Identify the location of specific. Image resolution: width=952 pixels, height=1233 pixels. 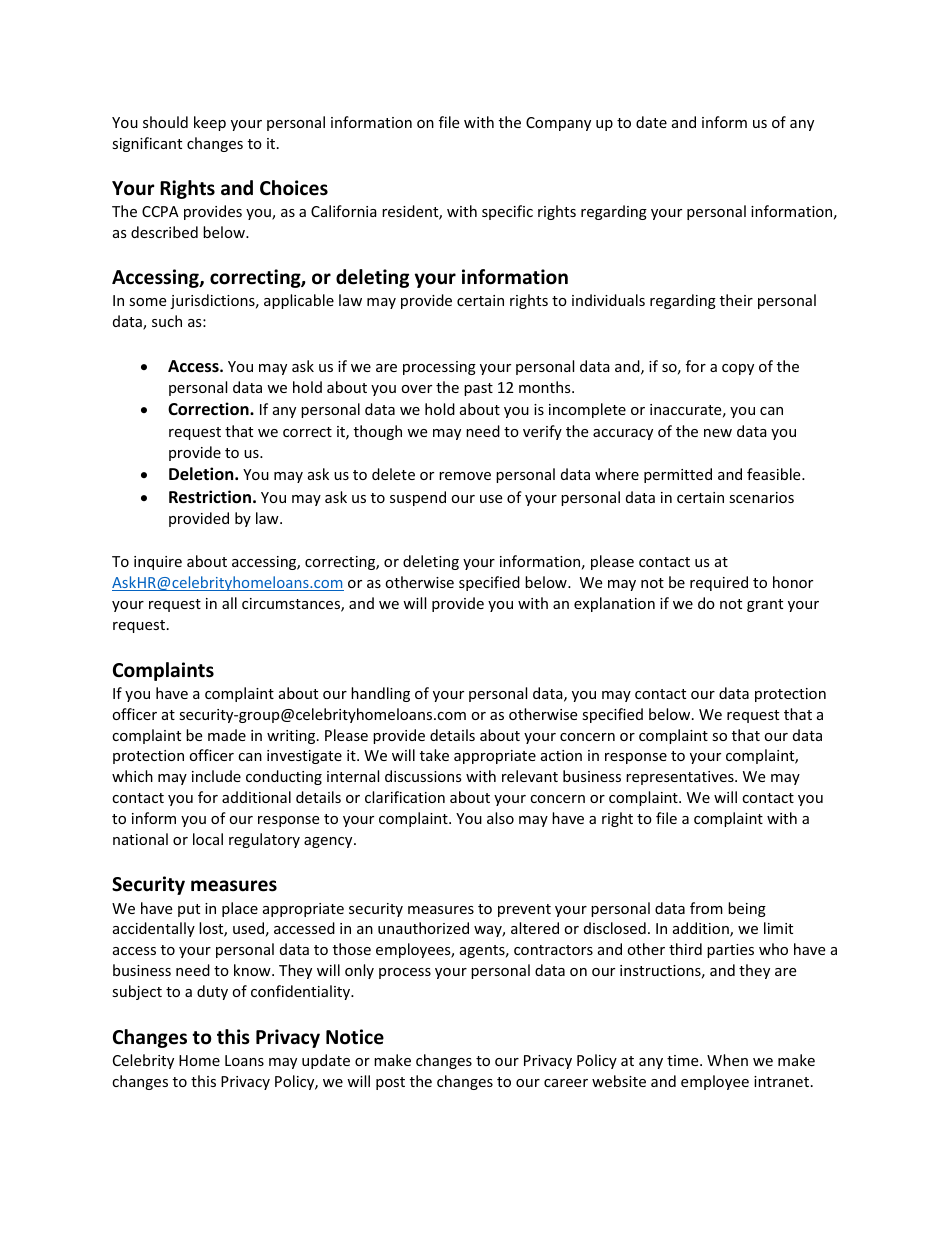
(507, 212).
